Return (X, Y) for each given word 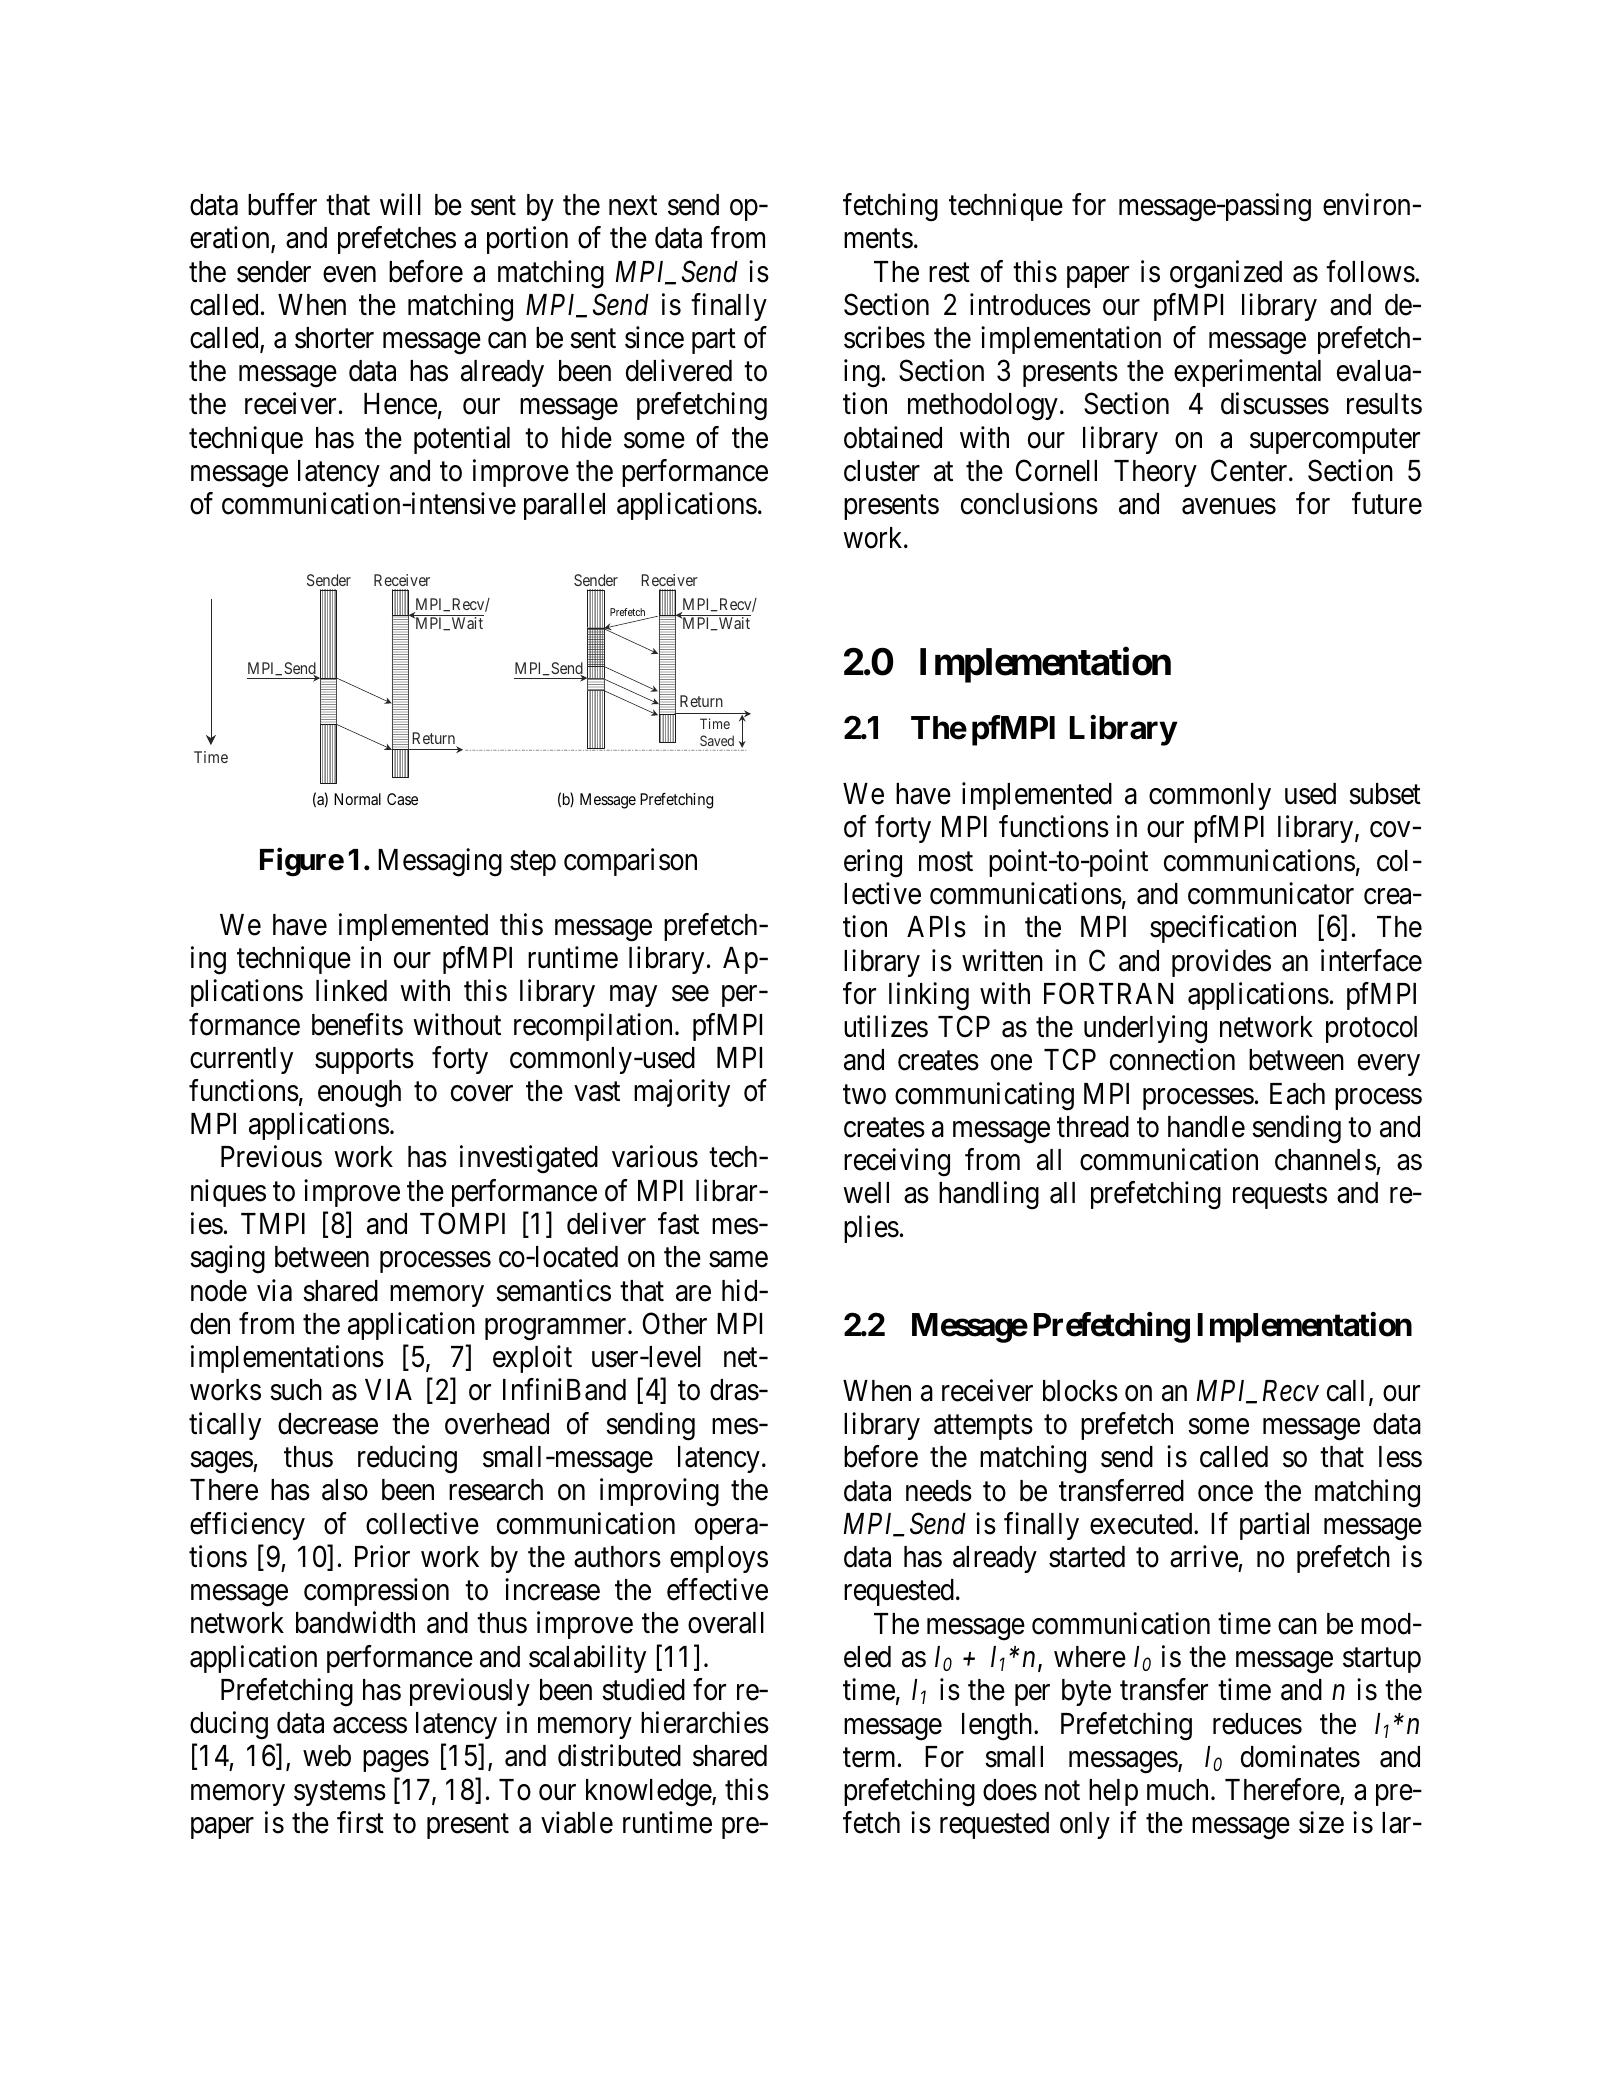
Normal (357, 799)
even (349, 274)
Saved (717, 740)
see (690, 994)
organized (1226, 274)
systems (340, 1793)
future (1387, 504)
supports (364, 1061)
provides (1221, 963)
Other (675, 1323)
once (1225, 1493)
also (345, 1490)
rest (949, 273)
